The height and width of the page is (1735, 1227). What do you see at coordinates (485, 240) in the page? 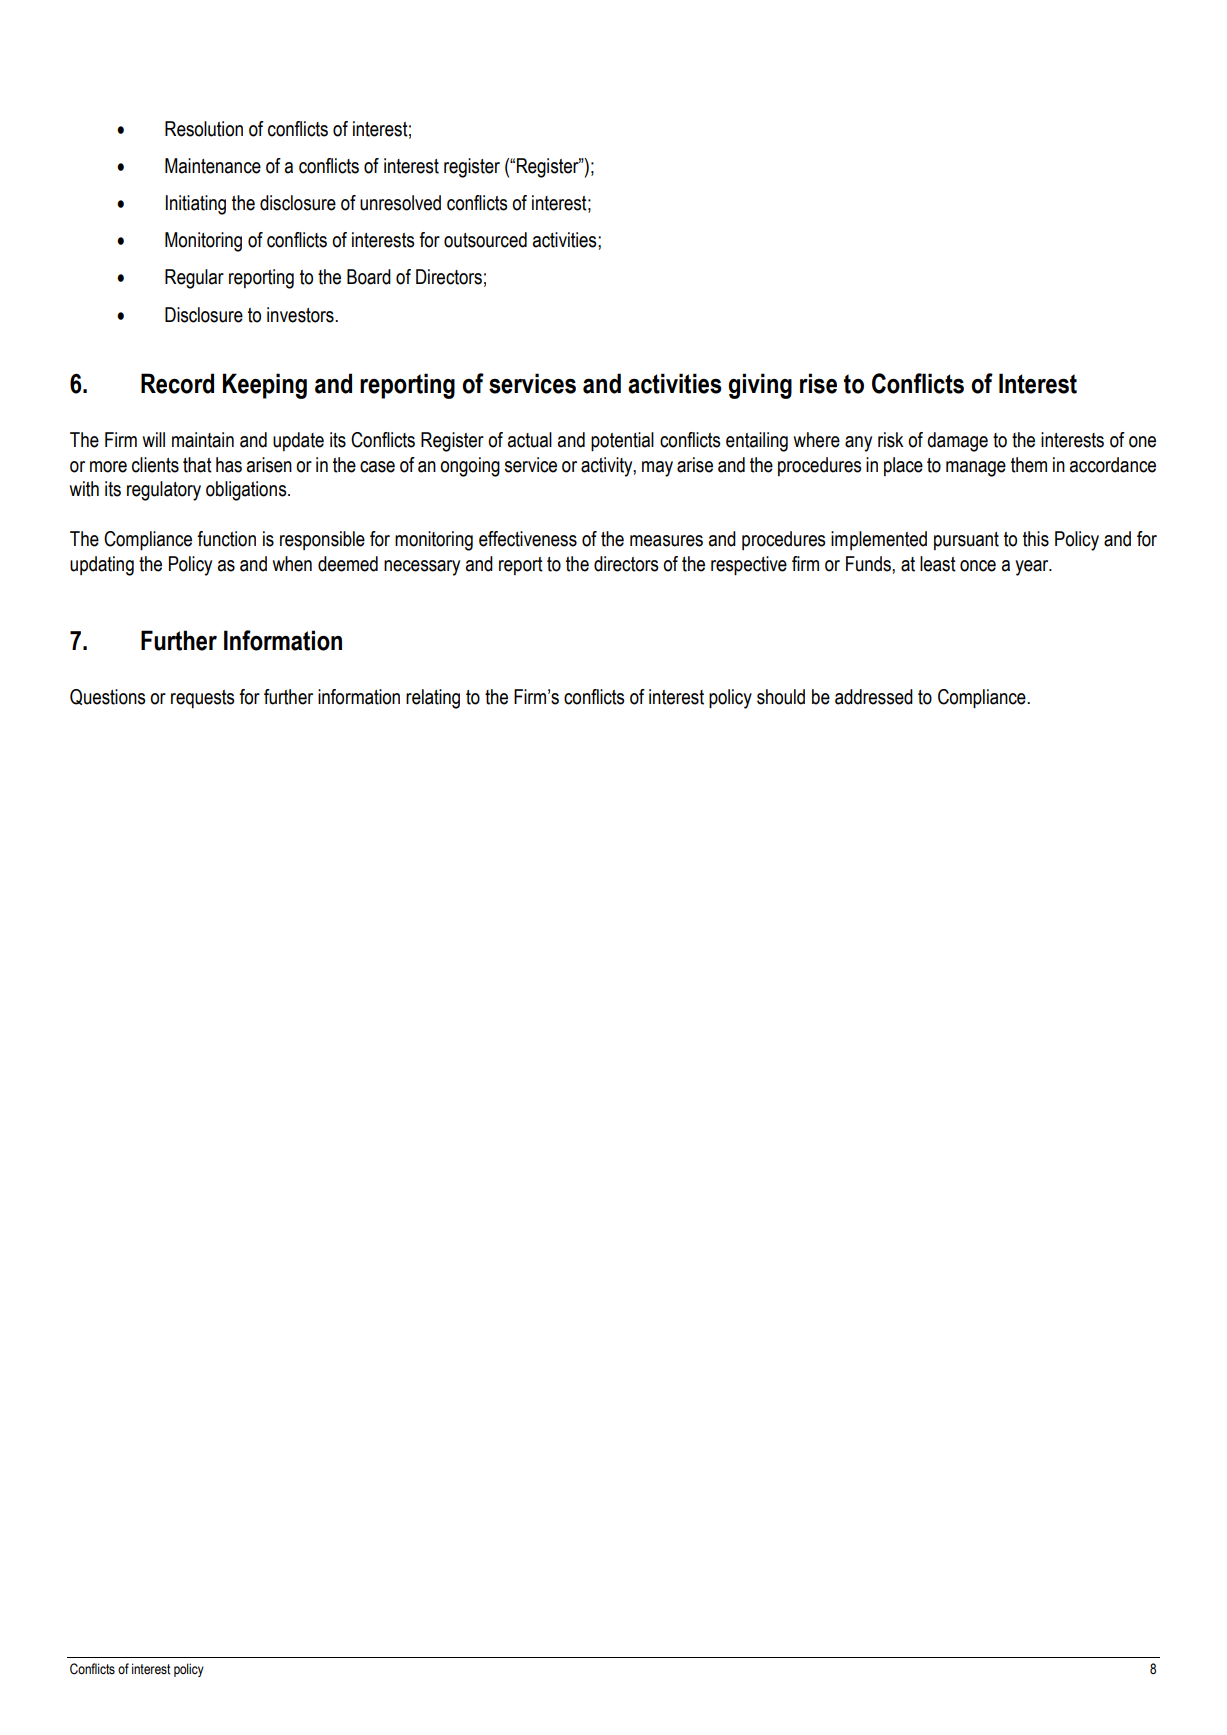
I see `outsourced` at bounding box center [485, 240].
